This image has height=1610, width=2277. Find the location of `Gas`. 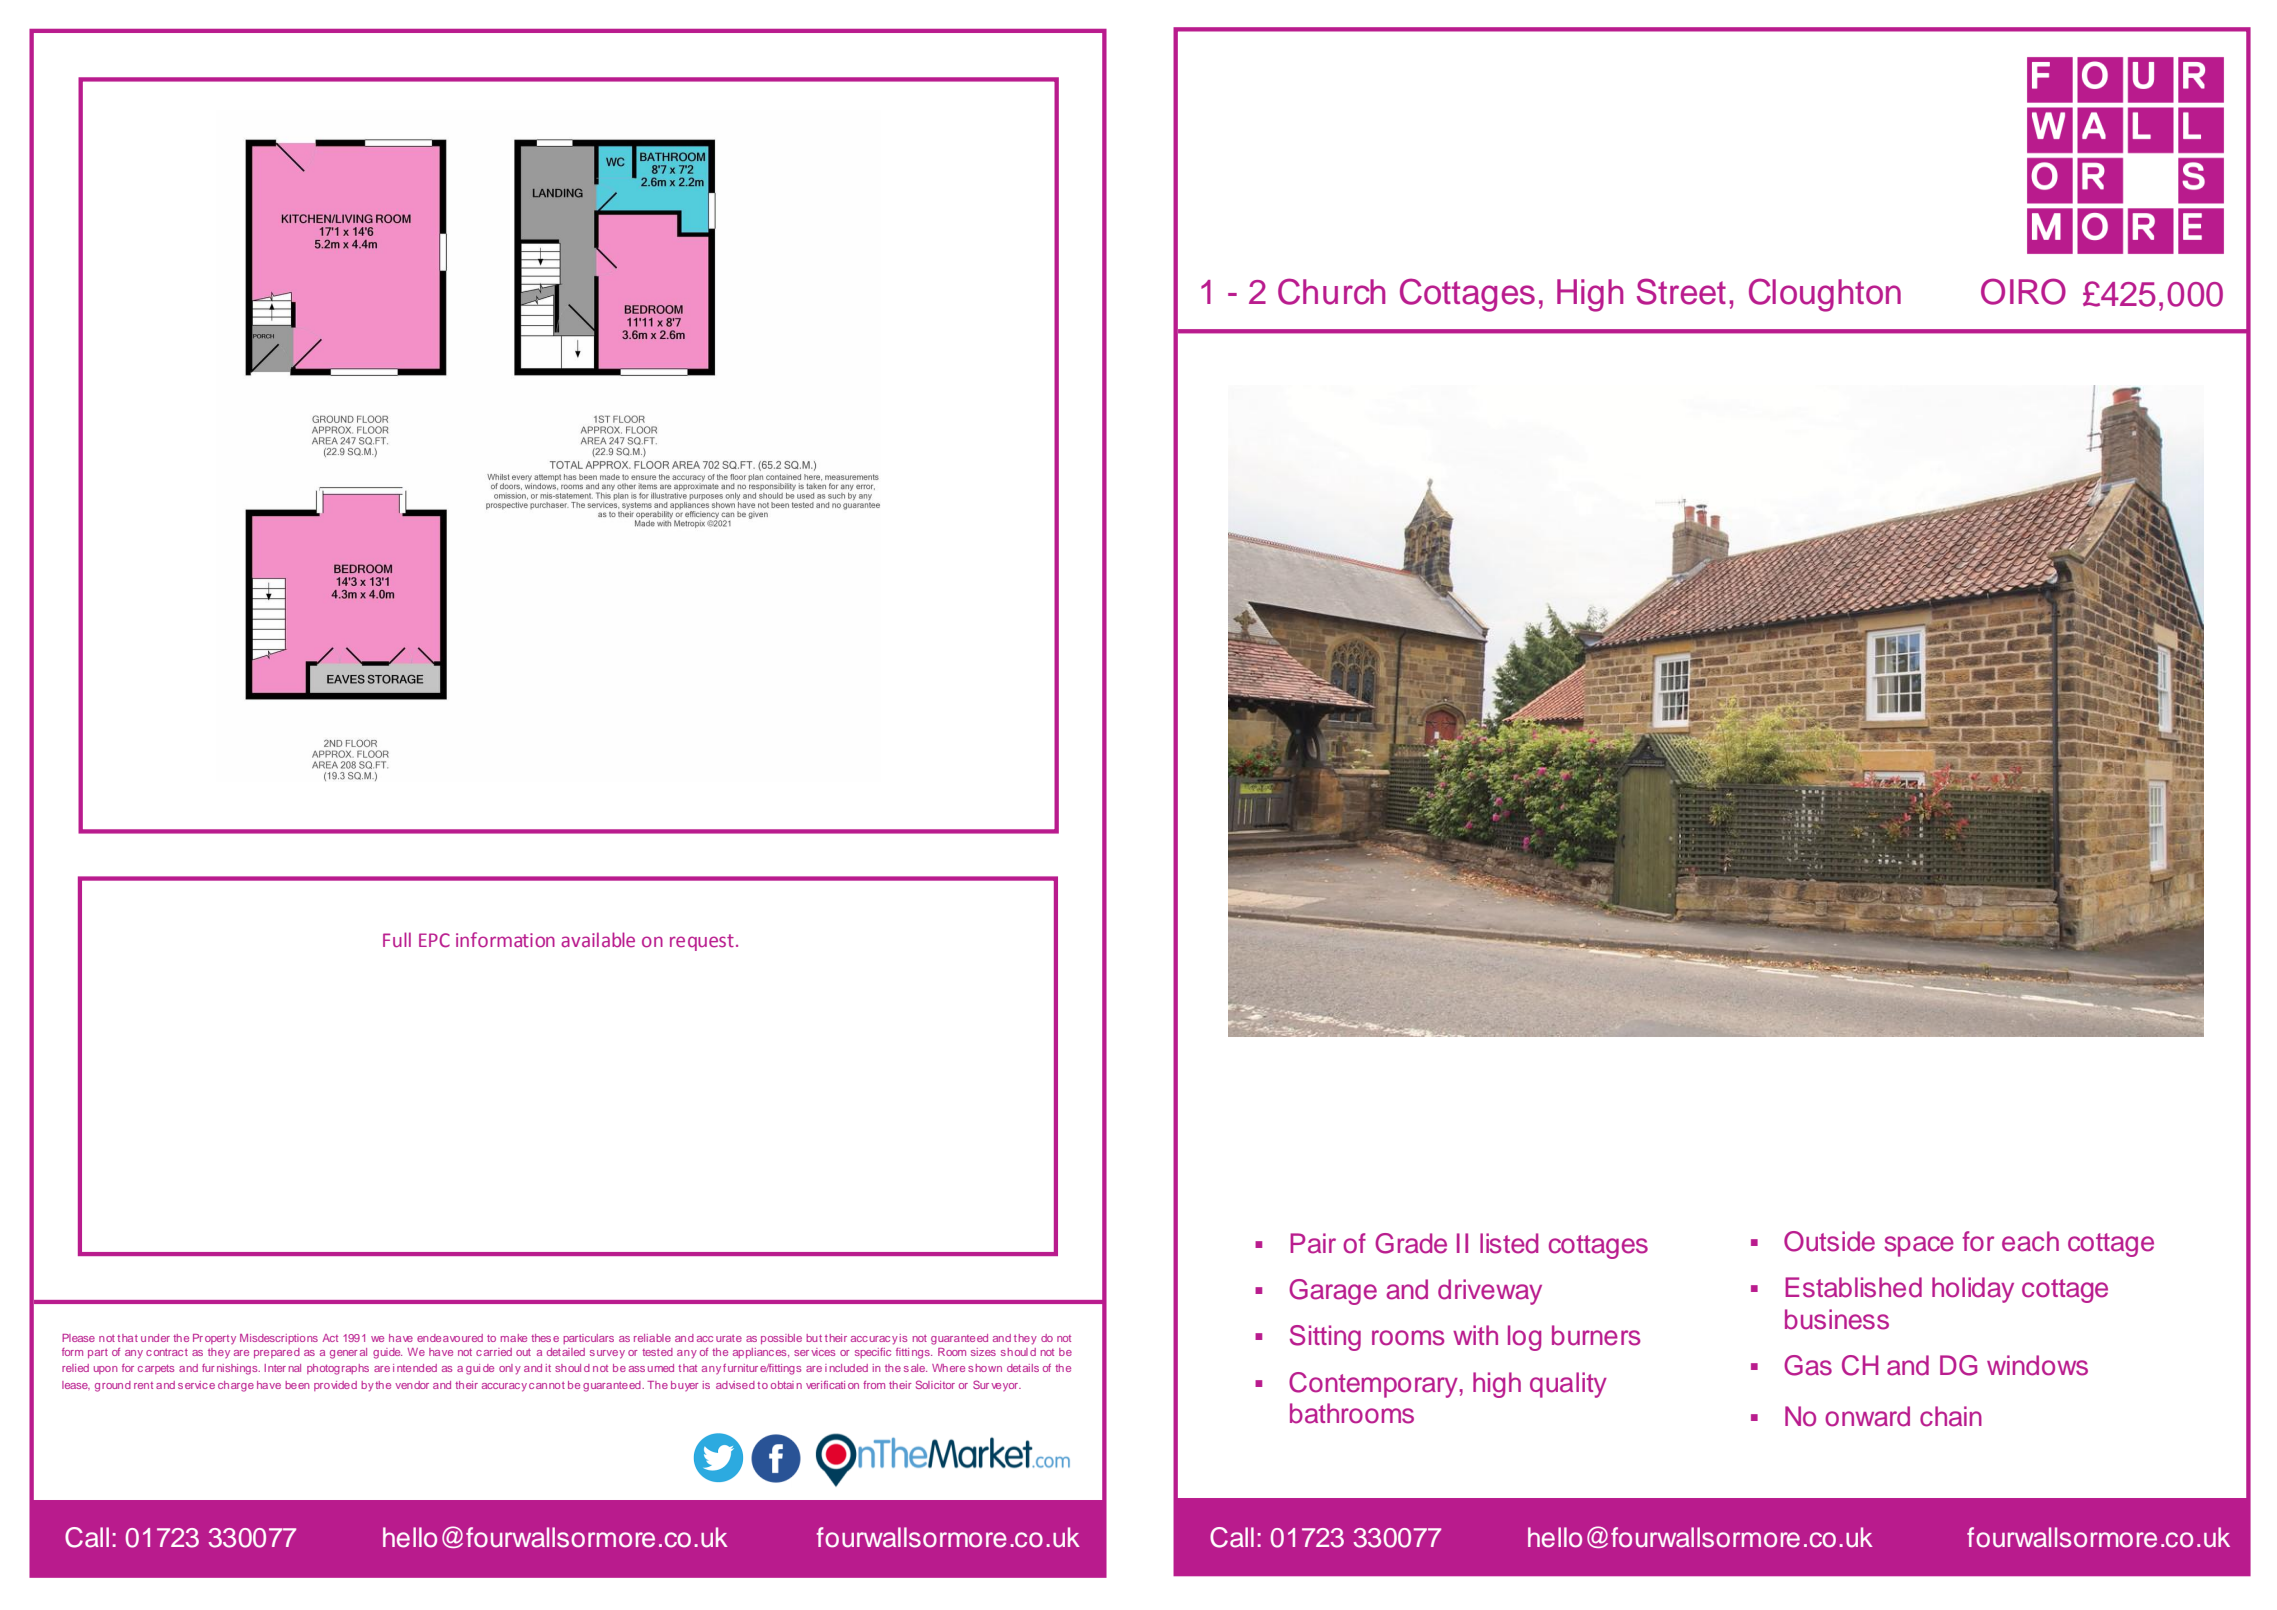

Gas is located at coordinates (1808, 1365).
